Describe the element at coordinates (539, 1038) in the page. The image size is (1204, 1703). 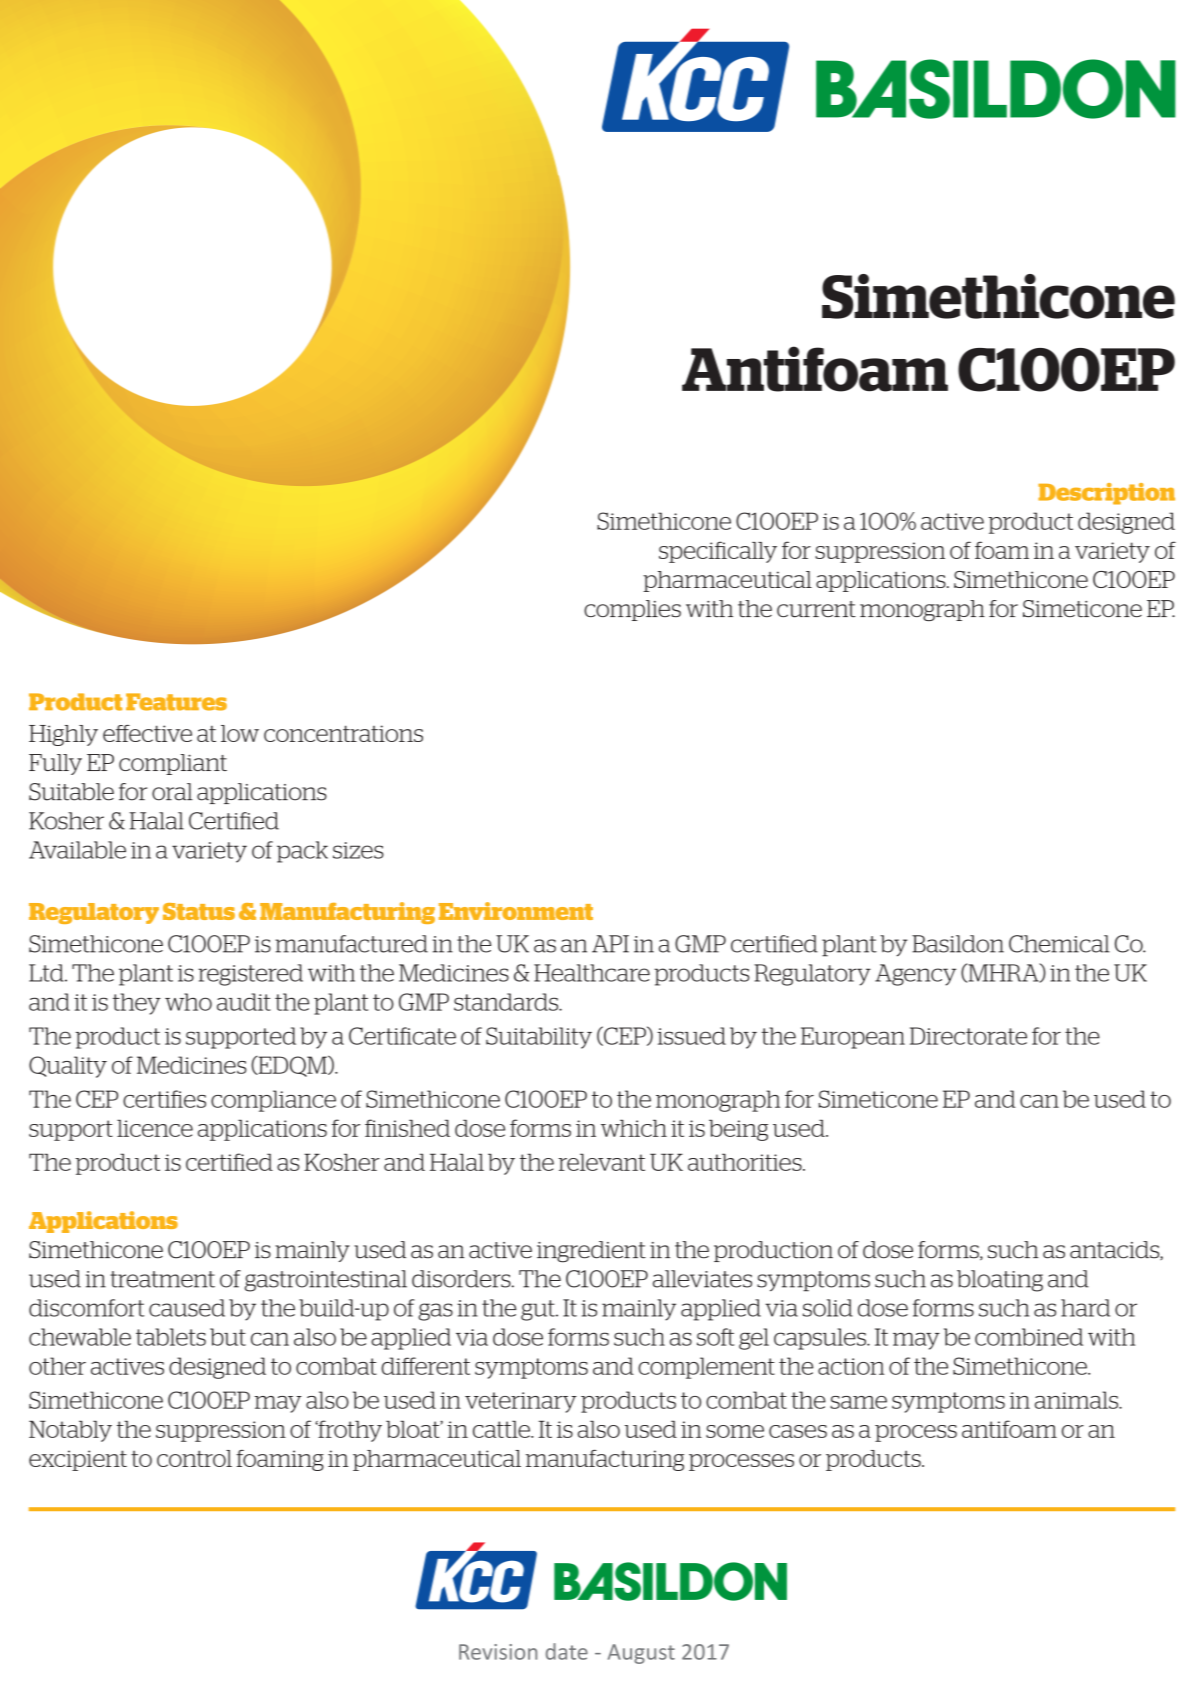
I see `Suitability` at that location.
